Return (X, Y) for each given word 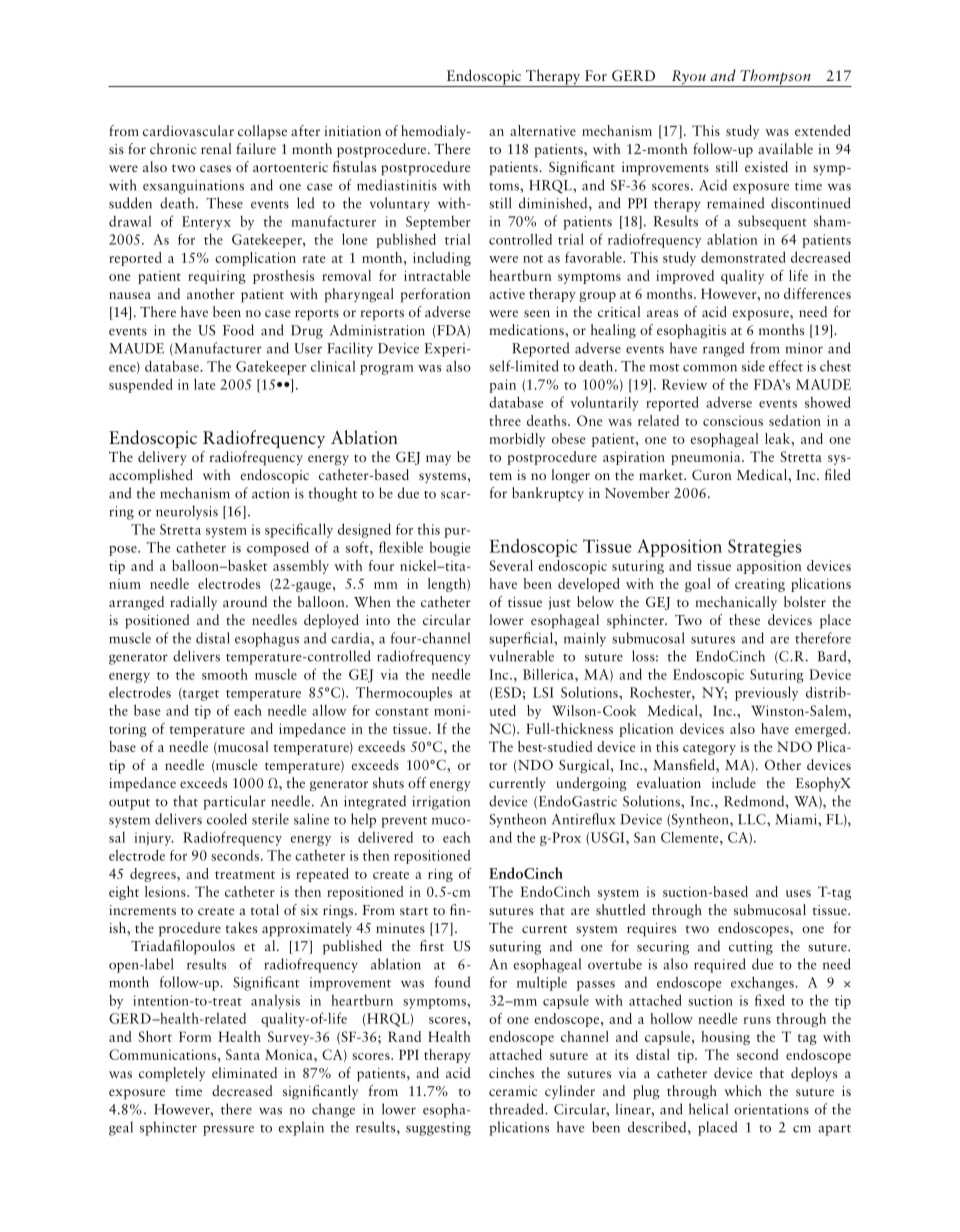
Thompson (775, 78)
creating (760, 585)
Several (511, 565)
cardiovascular (188, 130)
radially (193, 603)
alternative (543, 130)
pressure (228, 1130)
